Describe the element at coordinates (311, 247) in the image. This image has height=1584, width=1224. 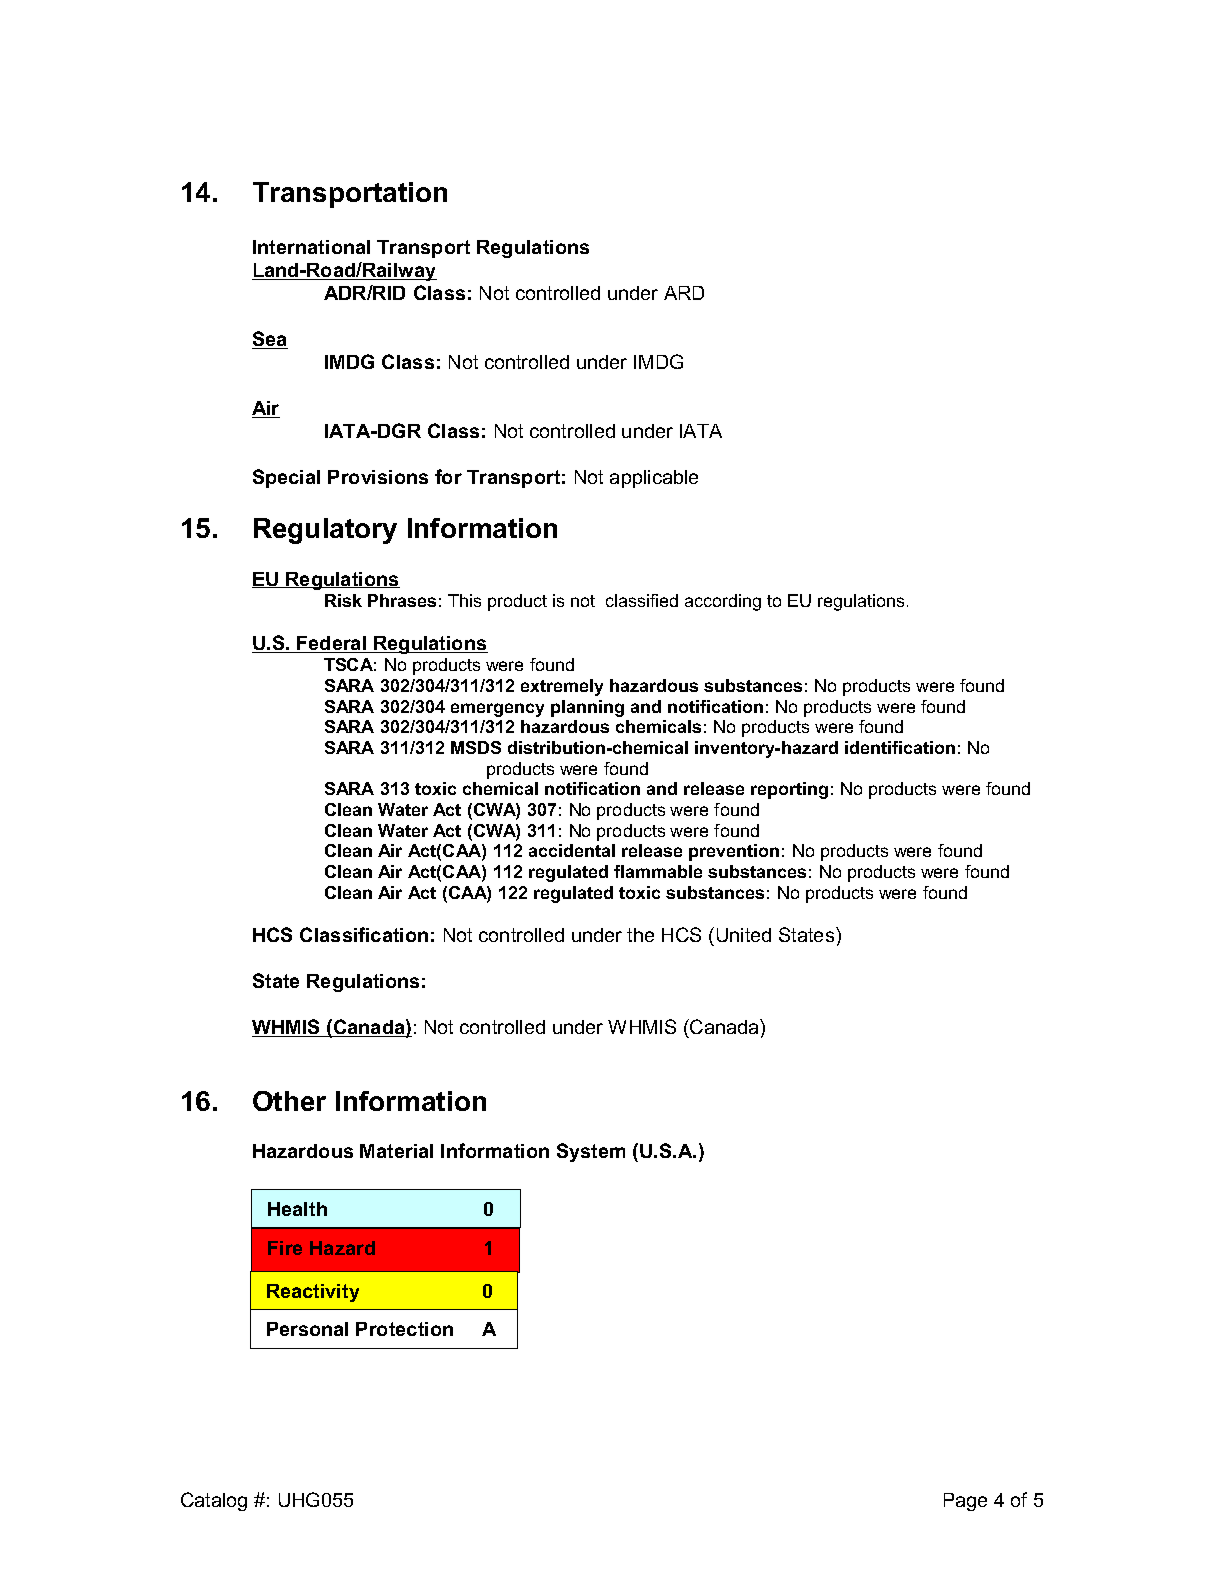
I see `International` at that location.
